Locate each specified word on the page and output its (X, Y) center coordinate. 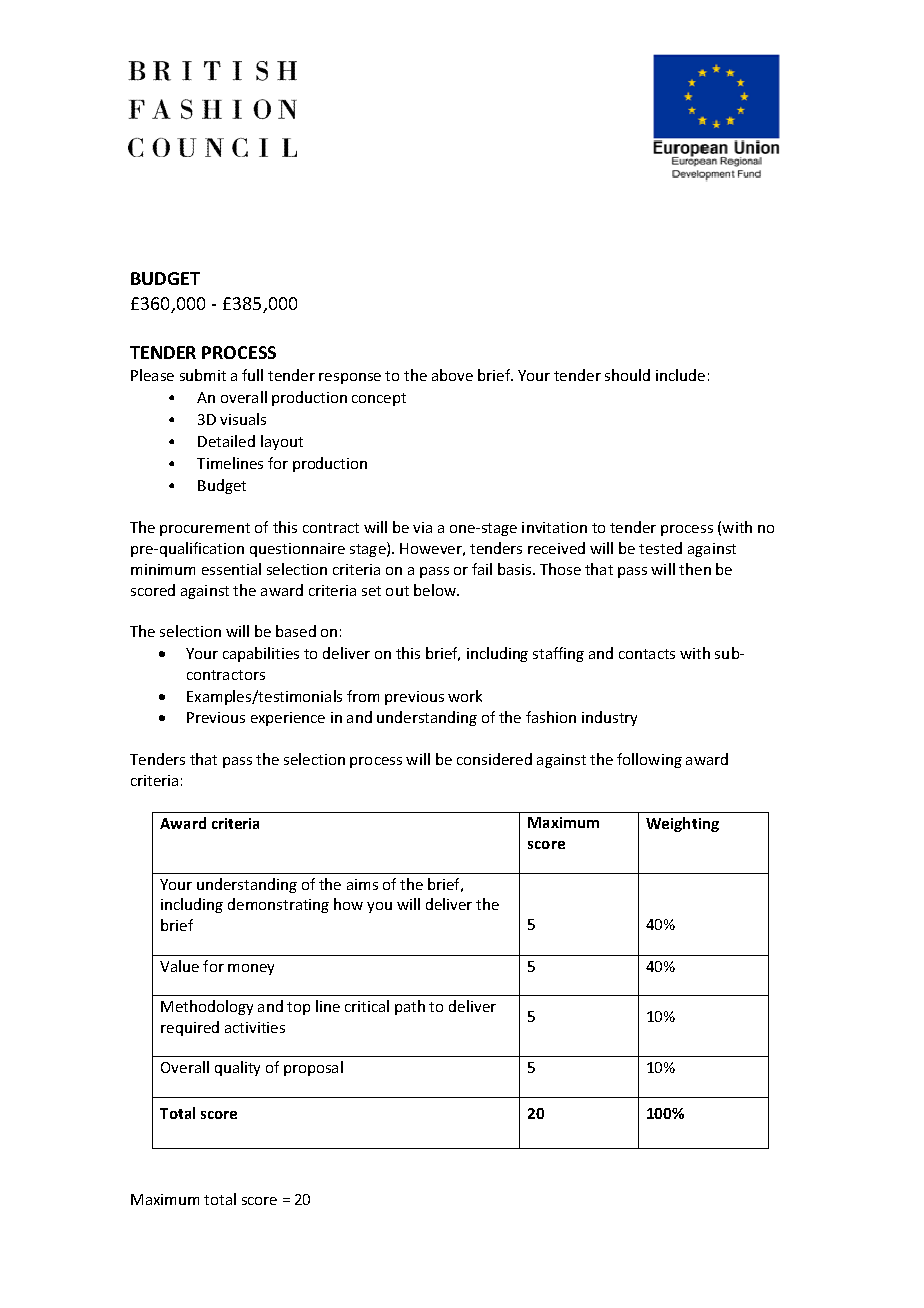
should (627, 375)
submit (203, 375)
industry (609, 718)
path (410, 1007)
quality (237, 1068)
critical (367, 1006)
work (465, 696)
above (452, 375)
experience (288, 719)
